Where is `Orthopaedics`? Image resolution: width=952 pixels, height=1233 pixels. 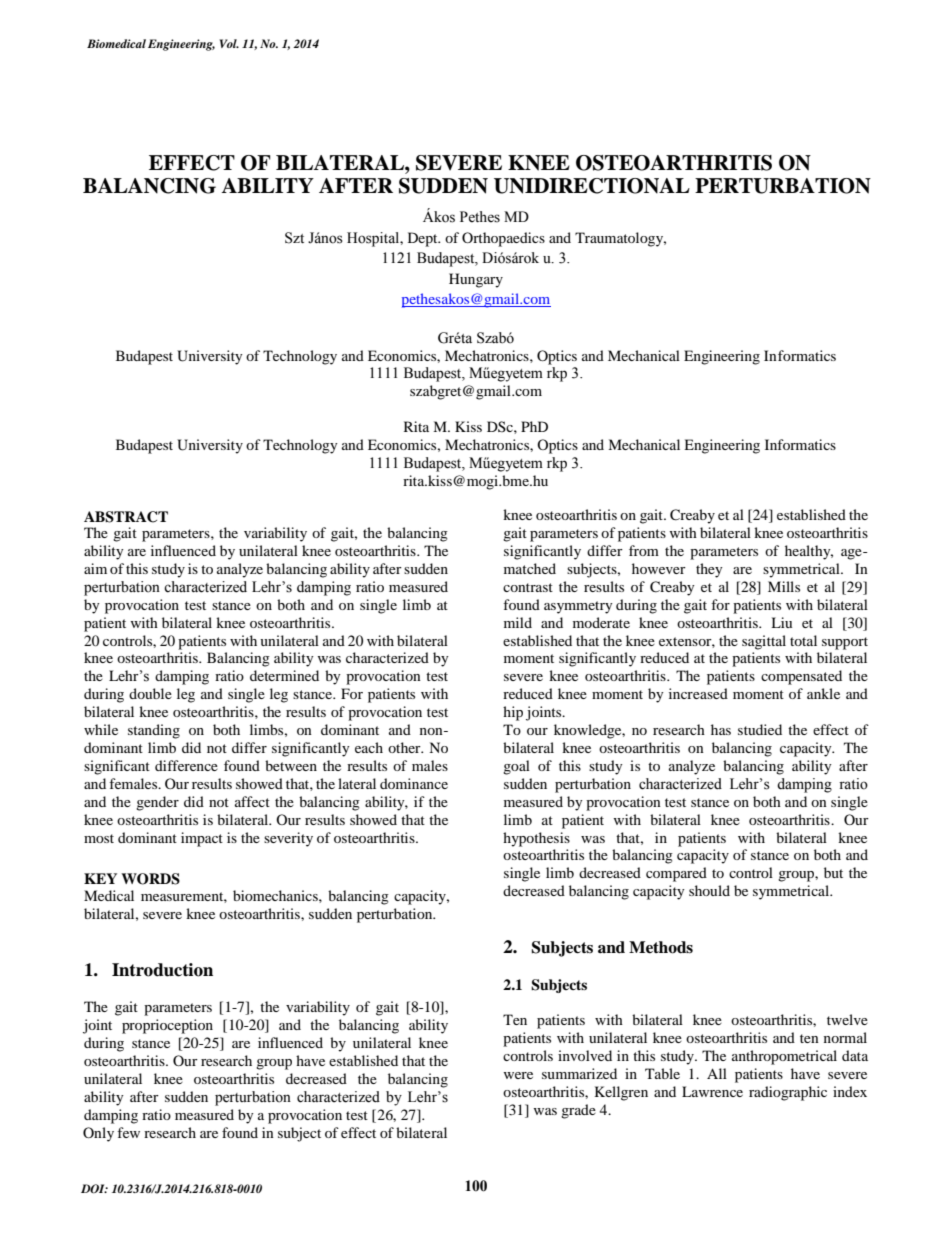
Orthopaedics is located at coordinates (503, 239).
